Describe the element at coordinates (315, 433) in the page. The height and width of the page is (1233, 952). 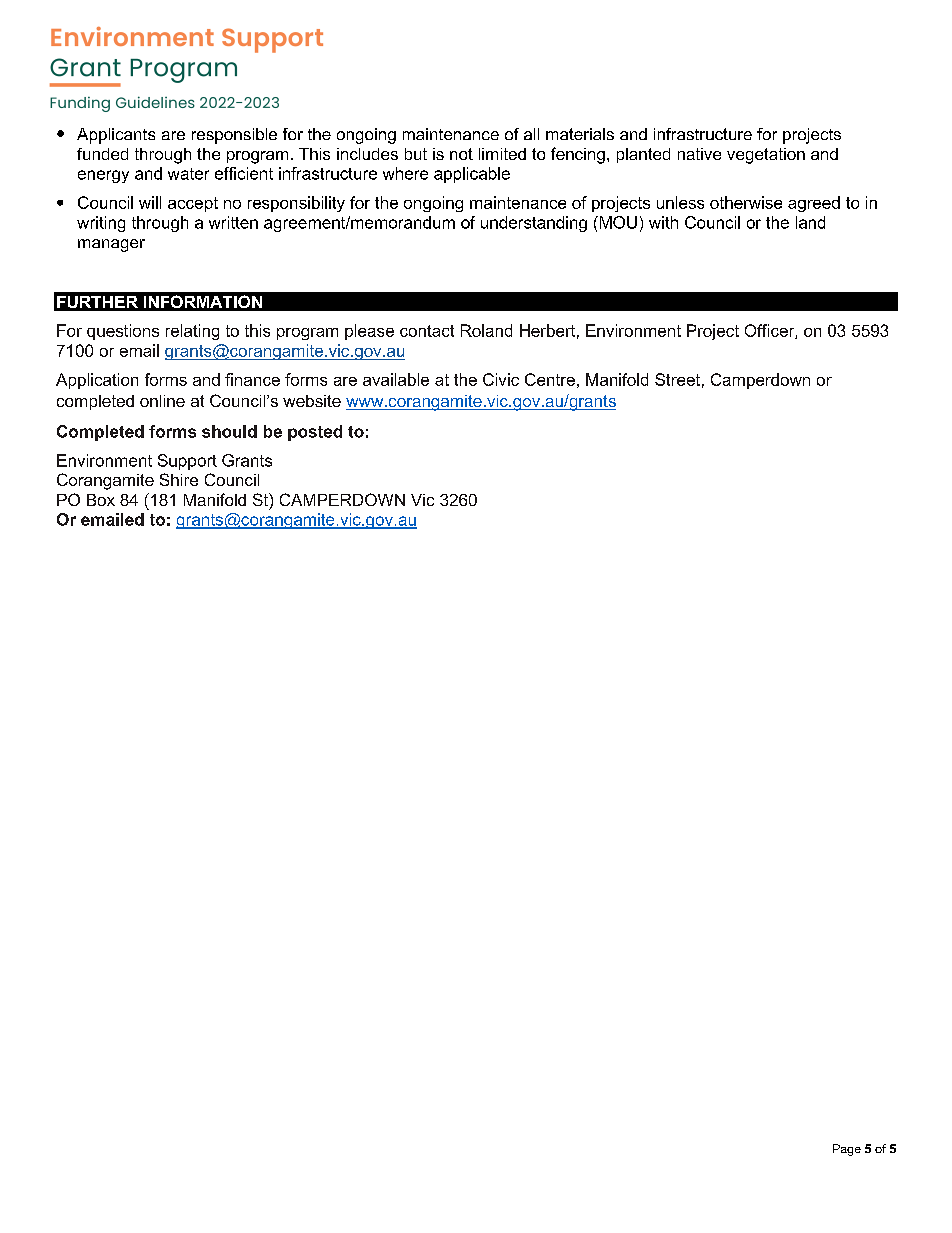
I see `posted` at that location.
